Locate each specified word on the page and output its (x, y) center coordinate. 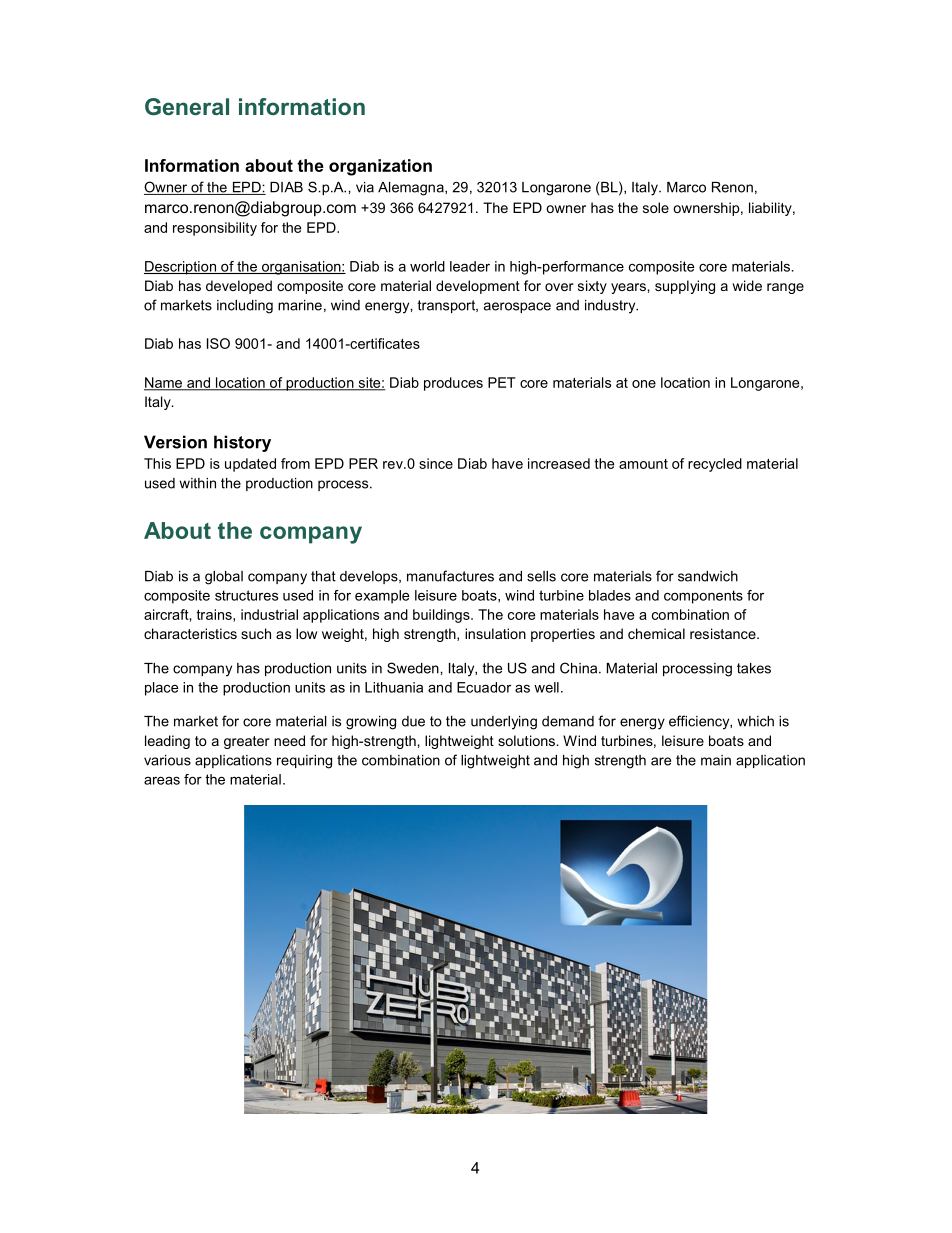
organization (380, 167)
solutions (526, 740)
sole (656, 207)
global (224, 578)
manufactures (450, 576)
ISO (218, 343)
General (187, 107)
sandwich (708, 576)
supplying (685, 287)
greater (247, 742)
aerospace (517, 307)
